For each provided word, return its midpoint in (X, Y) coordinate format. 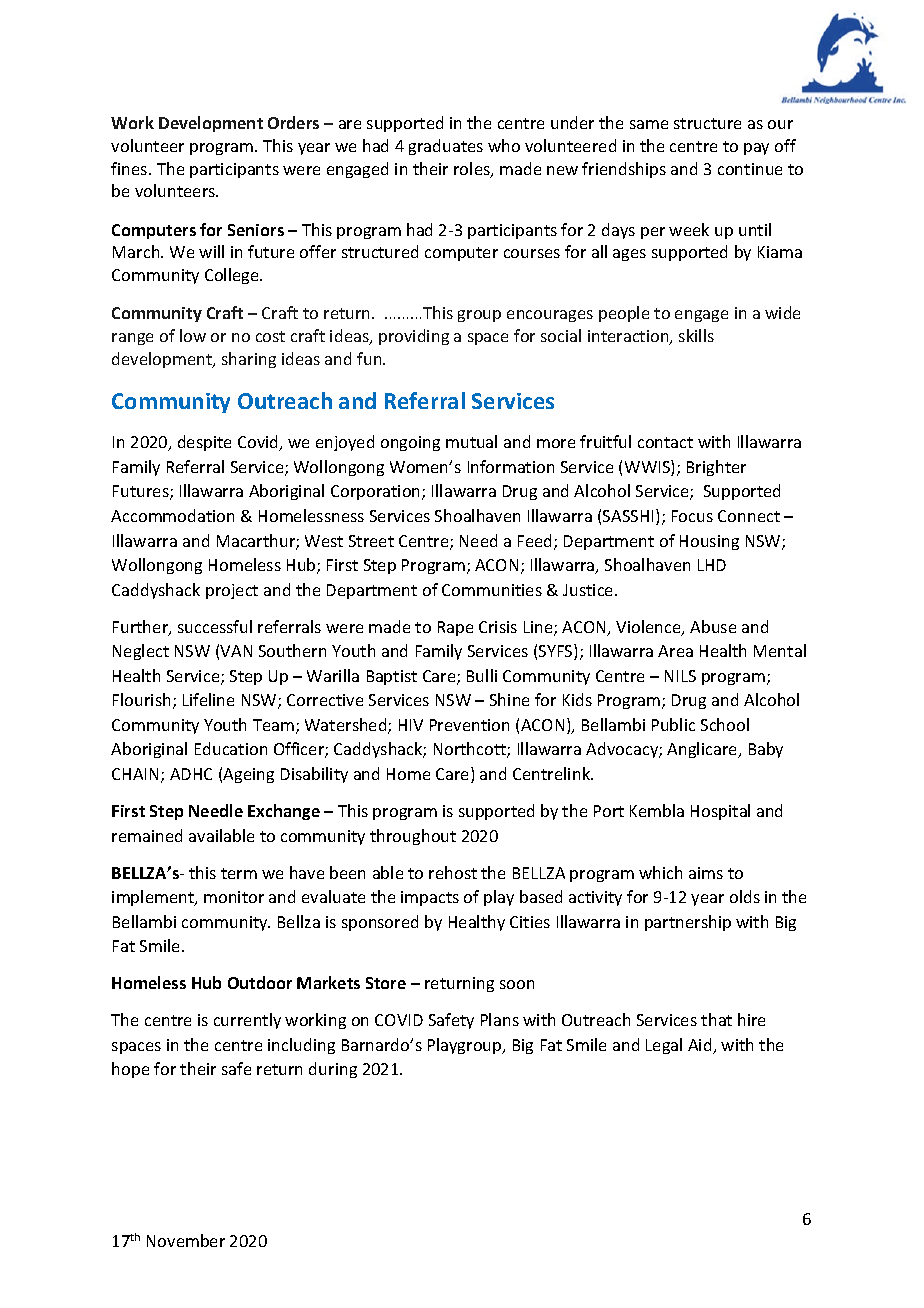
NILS (680, 676)
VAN (236, 651)
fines (130, 168)
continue (750, 169)
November (186, 1240)
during (333, 1070)
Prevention (469, 725)
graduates (446, 147)
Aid (701, 1046)
